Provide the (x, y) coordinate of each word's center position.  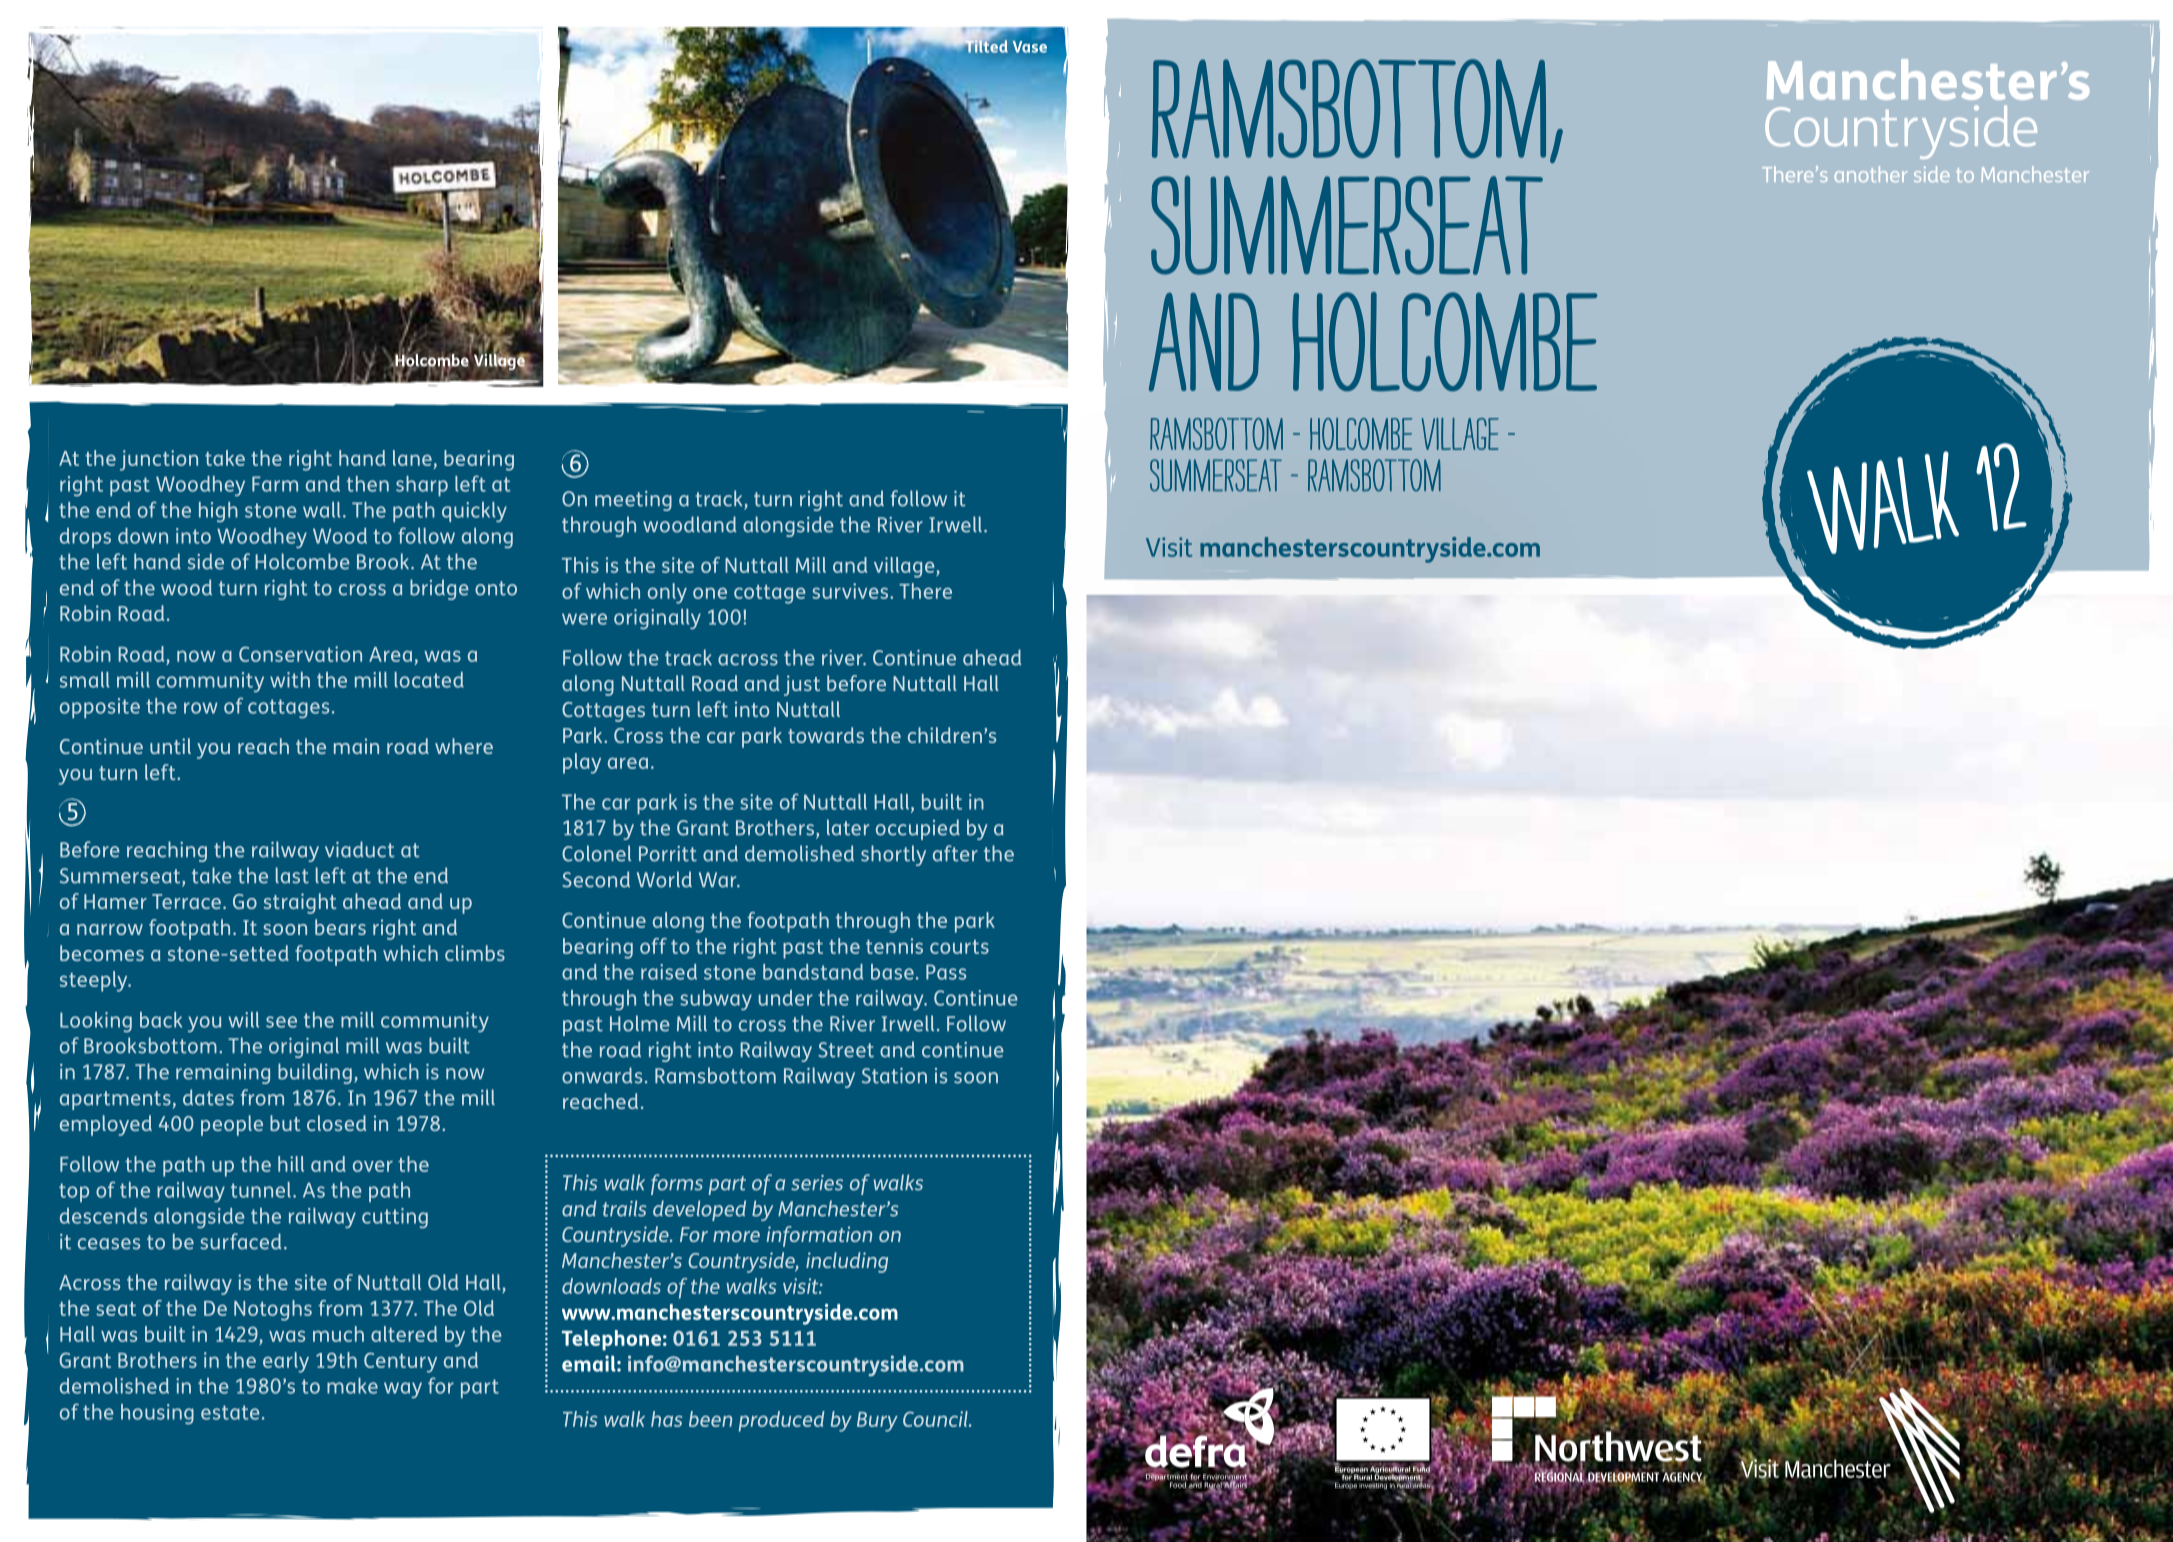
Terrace (186, 901)
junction (159, 460)
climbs (475, 953)
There (925, 591)
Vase (1030, 47)
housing (157, 1414)
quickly (474, 512)
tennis (894, 946)
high (218, 512)
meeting (633, 501)
